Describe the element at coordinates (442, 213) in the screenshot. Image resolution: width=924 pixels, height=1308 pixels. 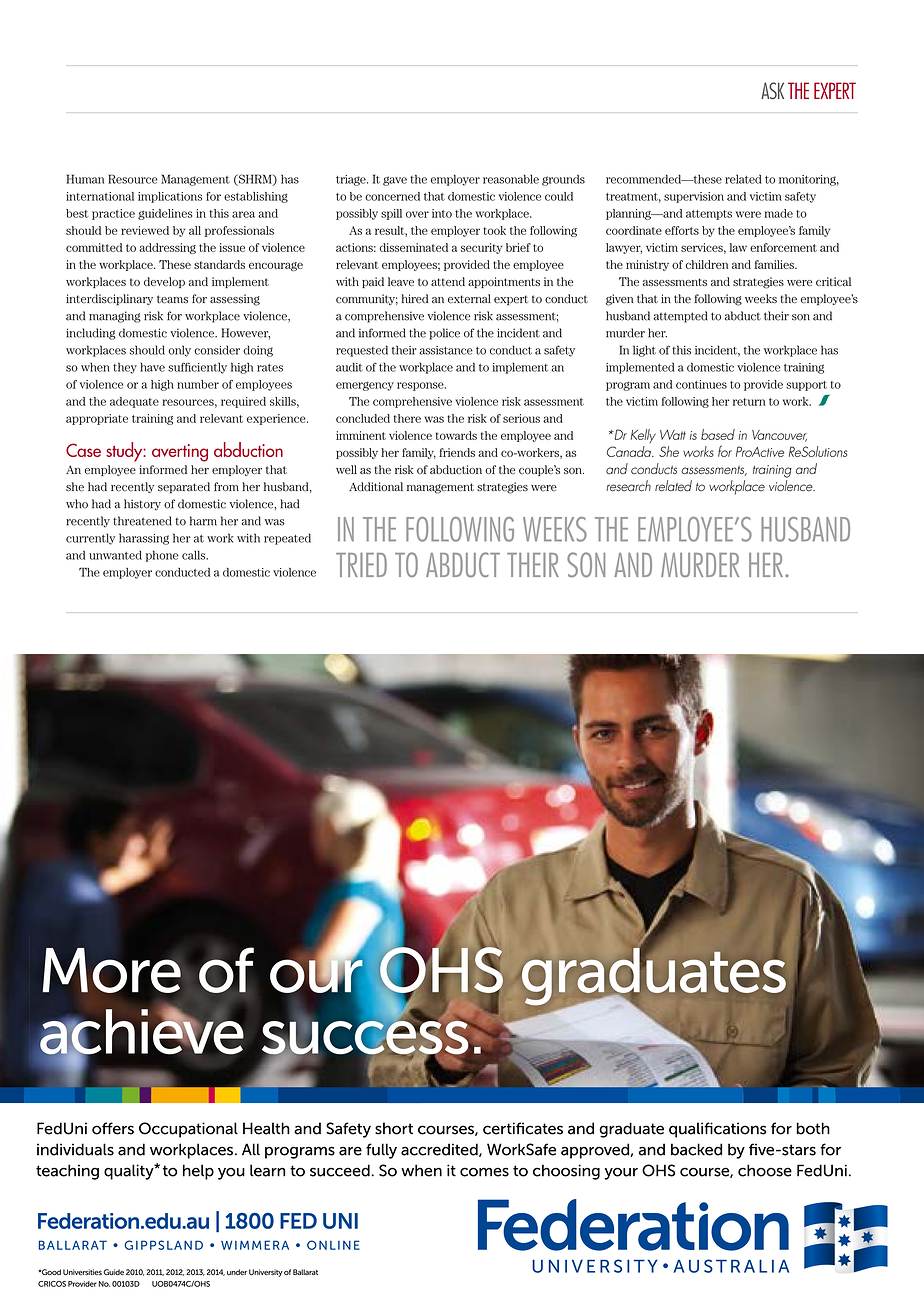
I see `into` at that location.
